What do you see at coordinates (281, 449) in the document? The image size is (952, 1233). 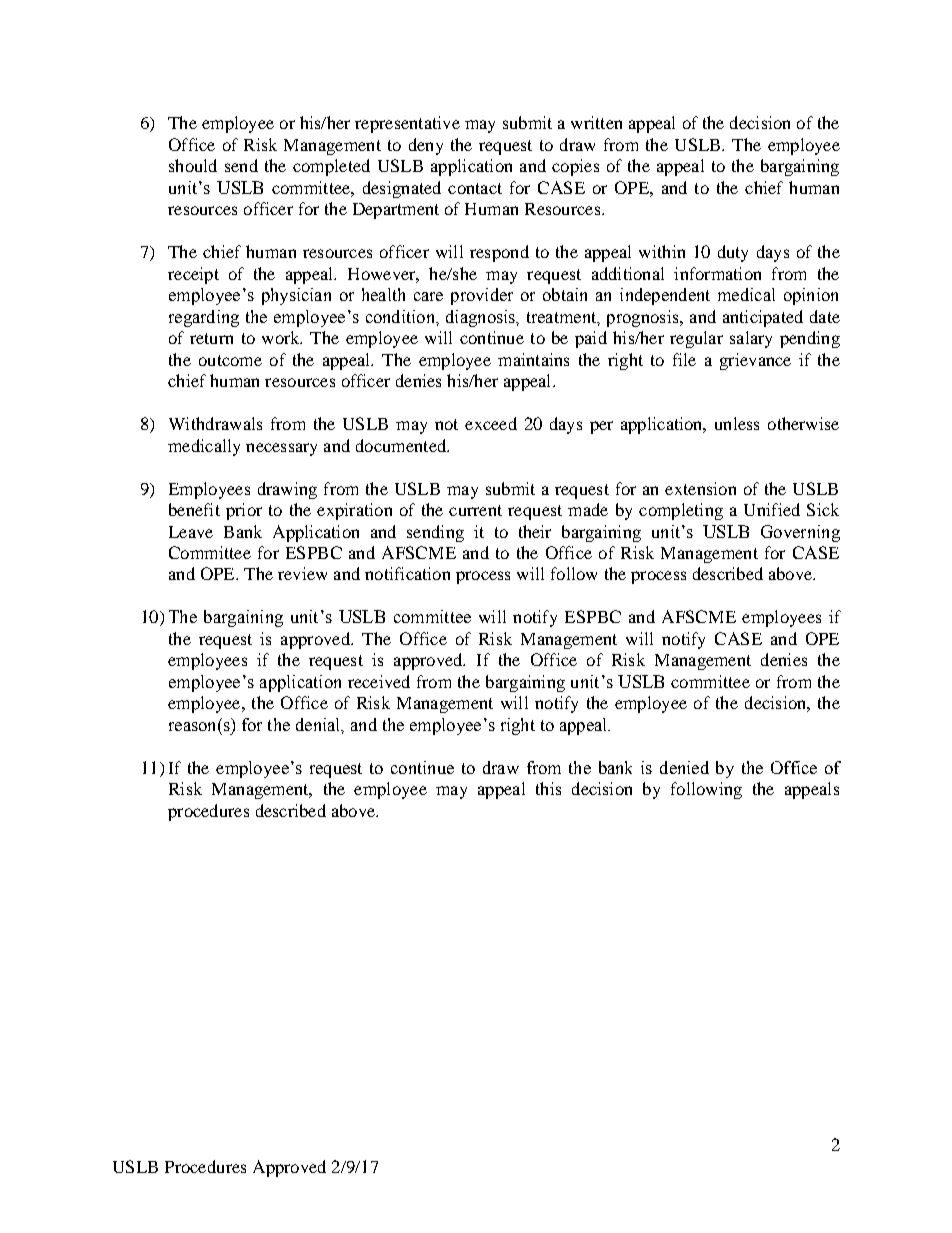 I see `necessary` at bounding box center [281, 449].
